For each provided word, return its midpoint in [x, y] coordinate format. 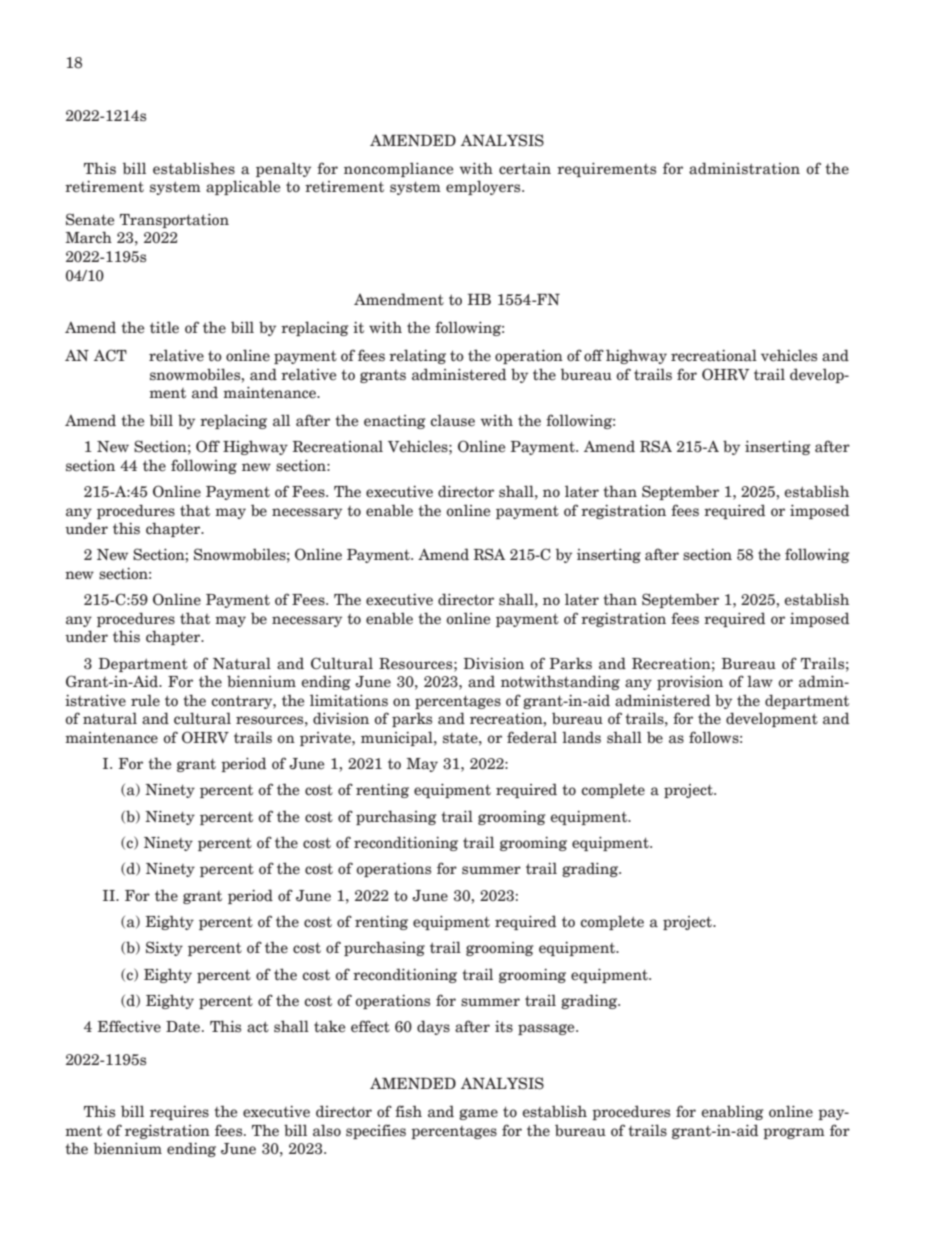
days [433, 1027]
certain [525, 169]
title [164, 327]
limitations [349, 700]
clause [452, 420]
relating [417, 356]
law [760, 681]
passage [547, 1029]
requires [179, 1112]
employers [484, 187]
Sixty [164, 948]
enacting [395, 422]
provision [690, 682]
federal [532, 737]
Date [184, 1027]
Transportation [174, 220]
